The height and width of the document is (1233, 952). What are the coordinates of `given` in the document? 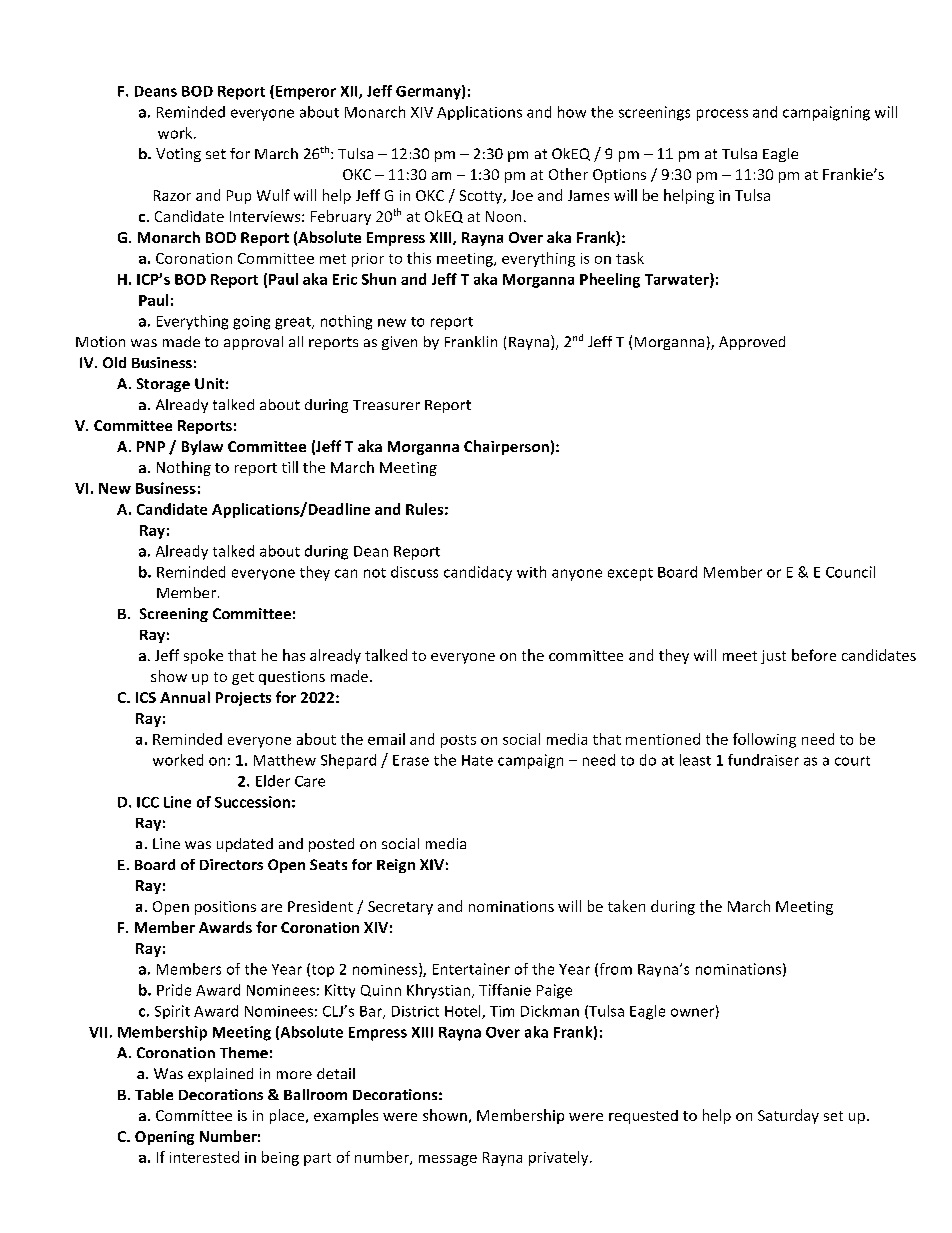 It's located at (399, 343).
